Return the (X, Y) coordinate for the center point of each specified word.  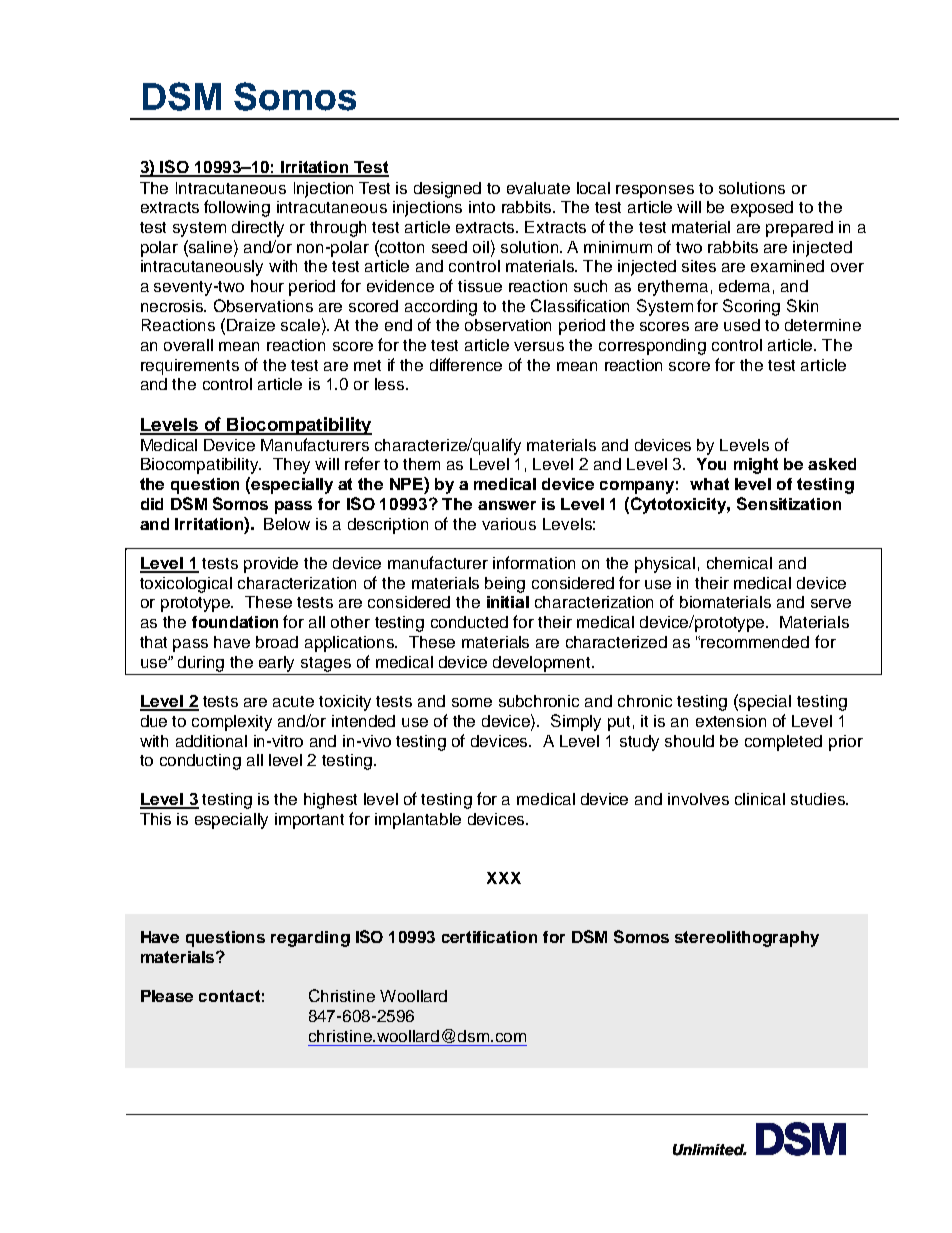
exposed (762, 209)
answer (507, 505)
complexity (232, 723)
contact (229, 996)
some (472, 702)
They (291, 466)
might (756, 466)
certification (489, 937)
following (237, 208)
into (482, 207)
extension (731, 721)
